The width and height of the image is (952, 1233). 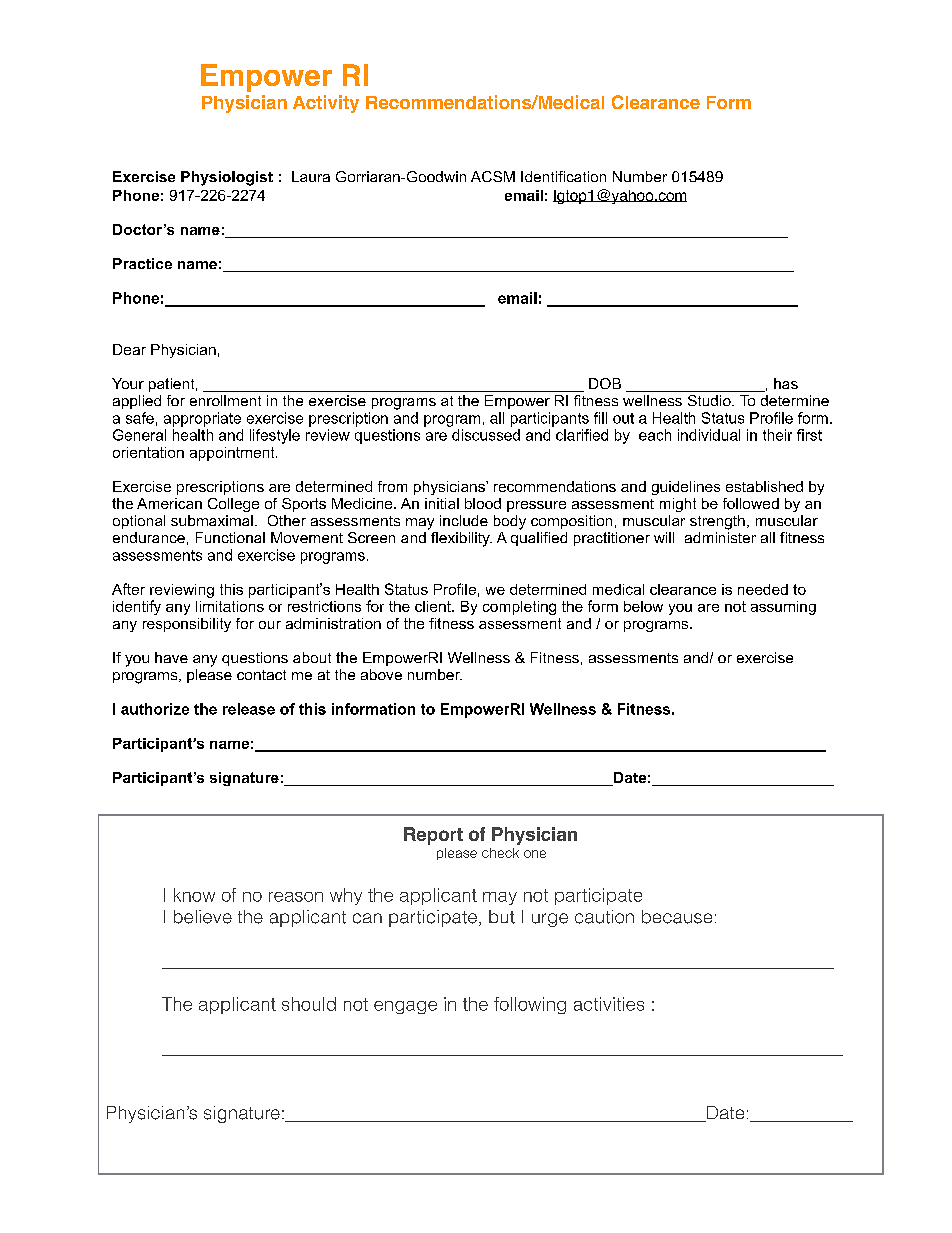 I want to click on discussed, so click(x=486, y=435).
